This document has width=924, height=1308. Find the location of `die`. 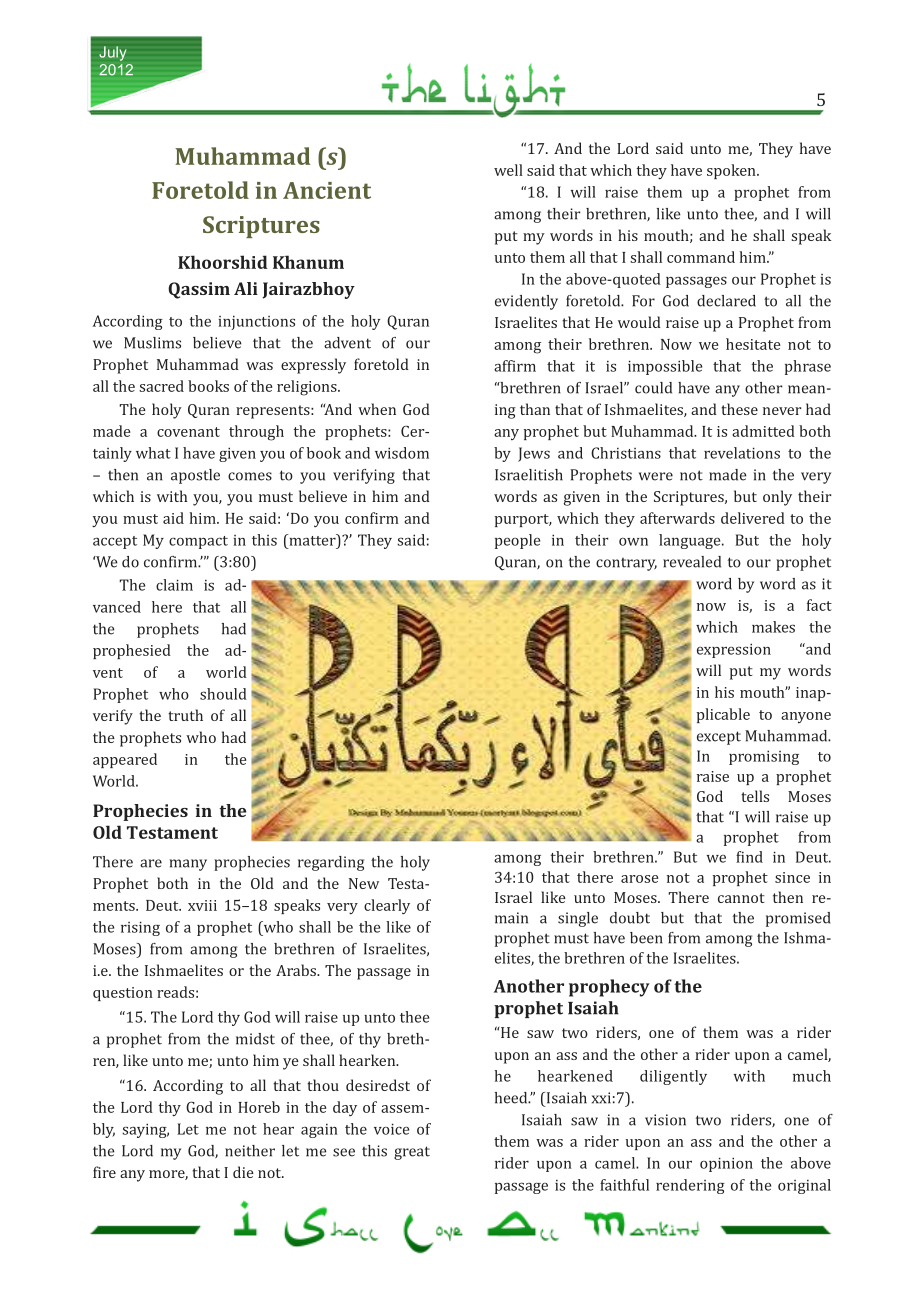

die is located at coordinates (243, 1172).
